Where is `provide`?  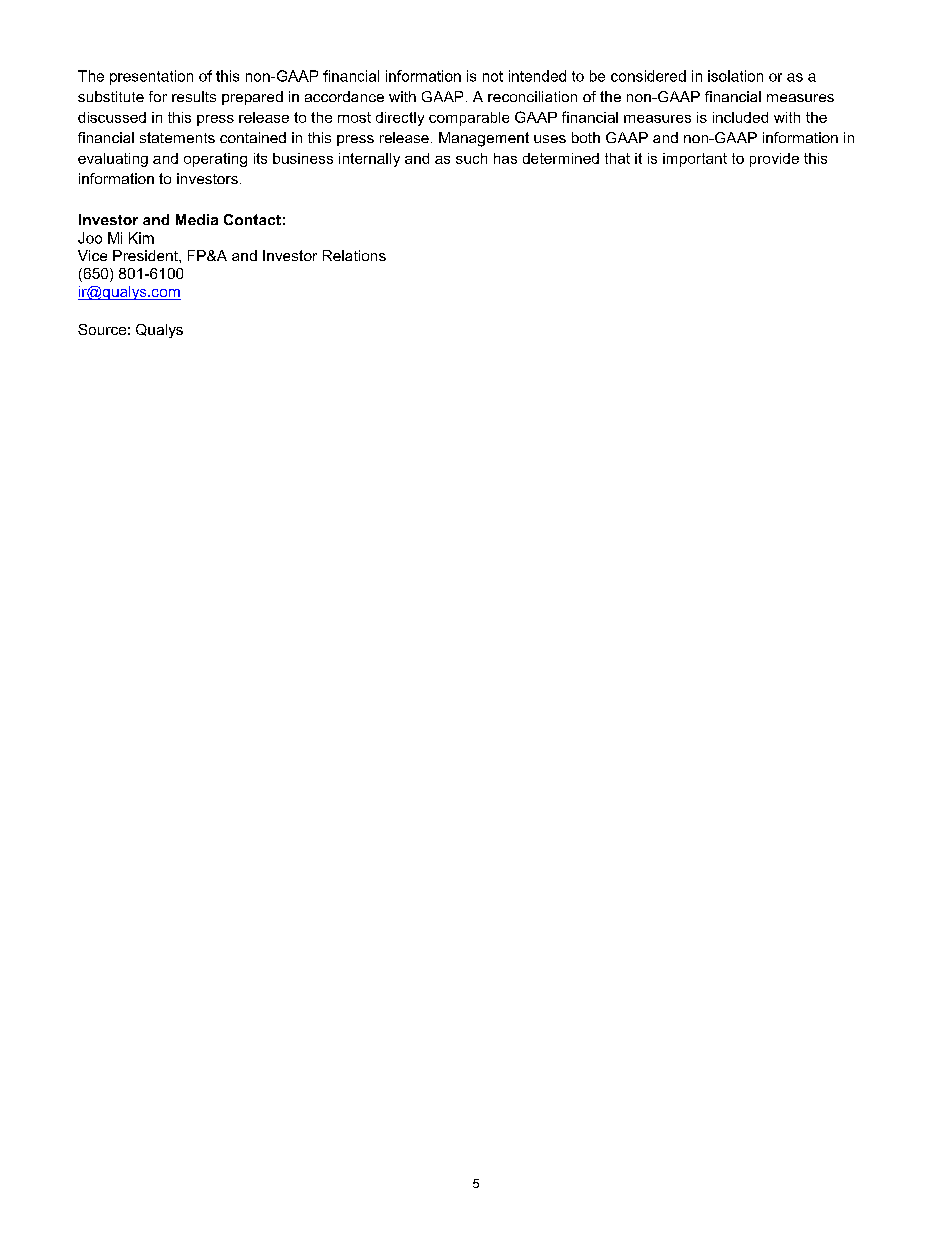
provide is located at coordinates (774, 160).
